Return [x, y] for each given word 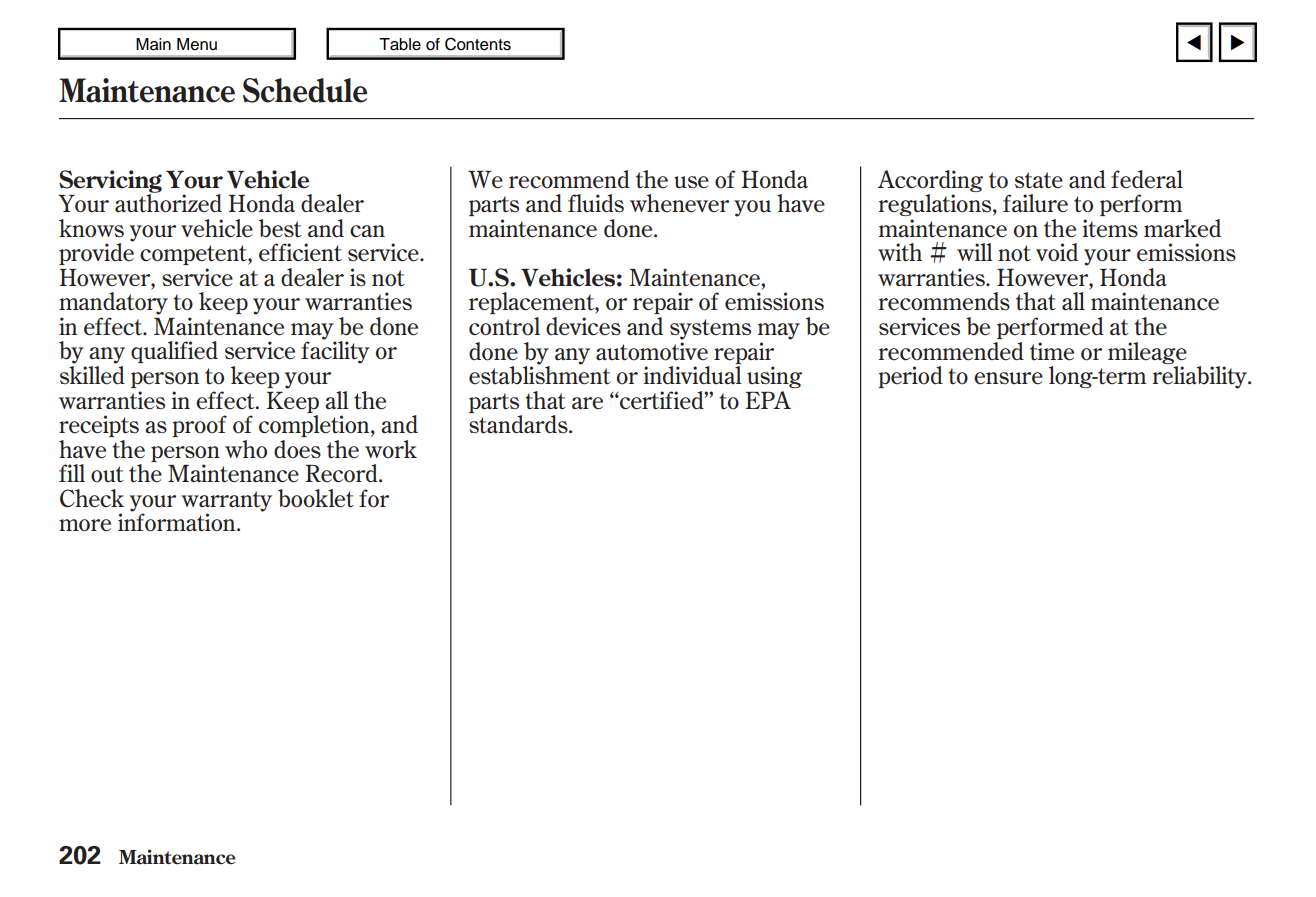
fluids [596, 203]
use [691, 182]
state [1039, 180]
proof [199, 426]
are [587, 403]
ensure [1008, 378]
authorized [168, 202]
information [178, 521]
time [1052, 351]
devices [583, 326]
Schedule [305, 90]
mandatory [113, 303]
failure [1035, 203]
